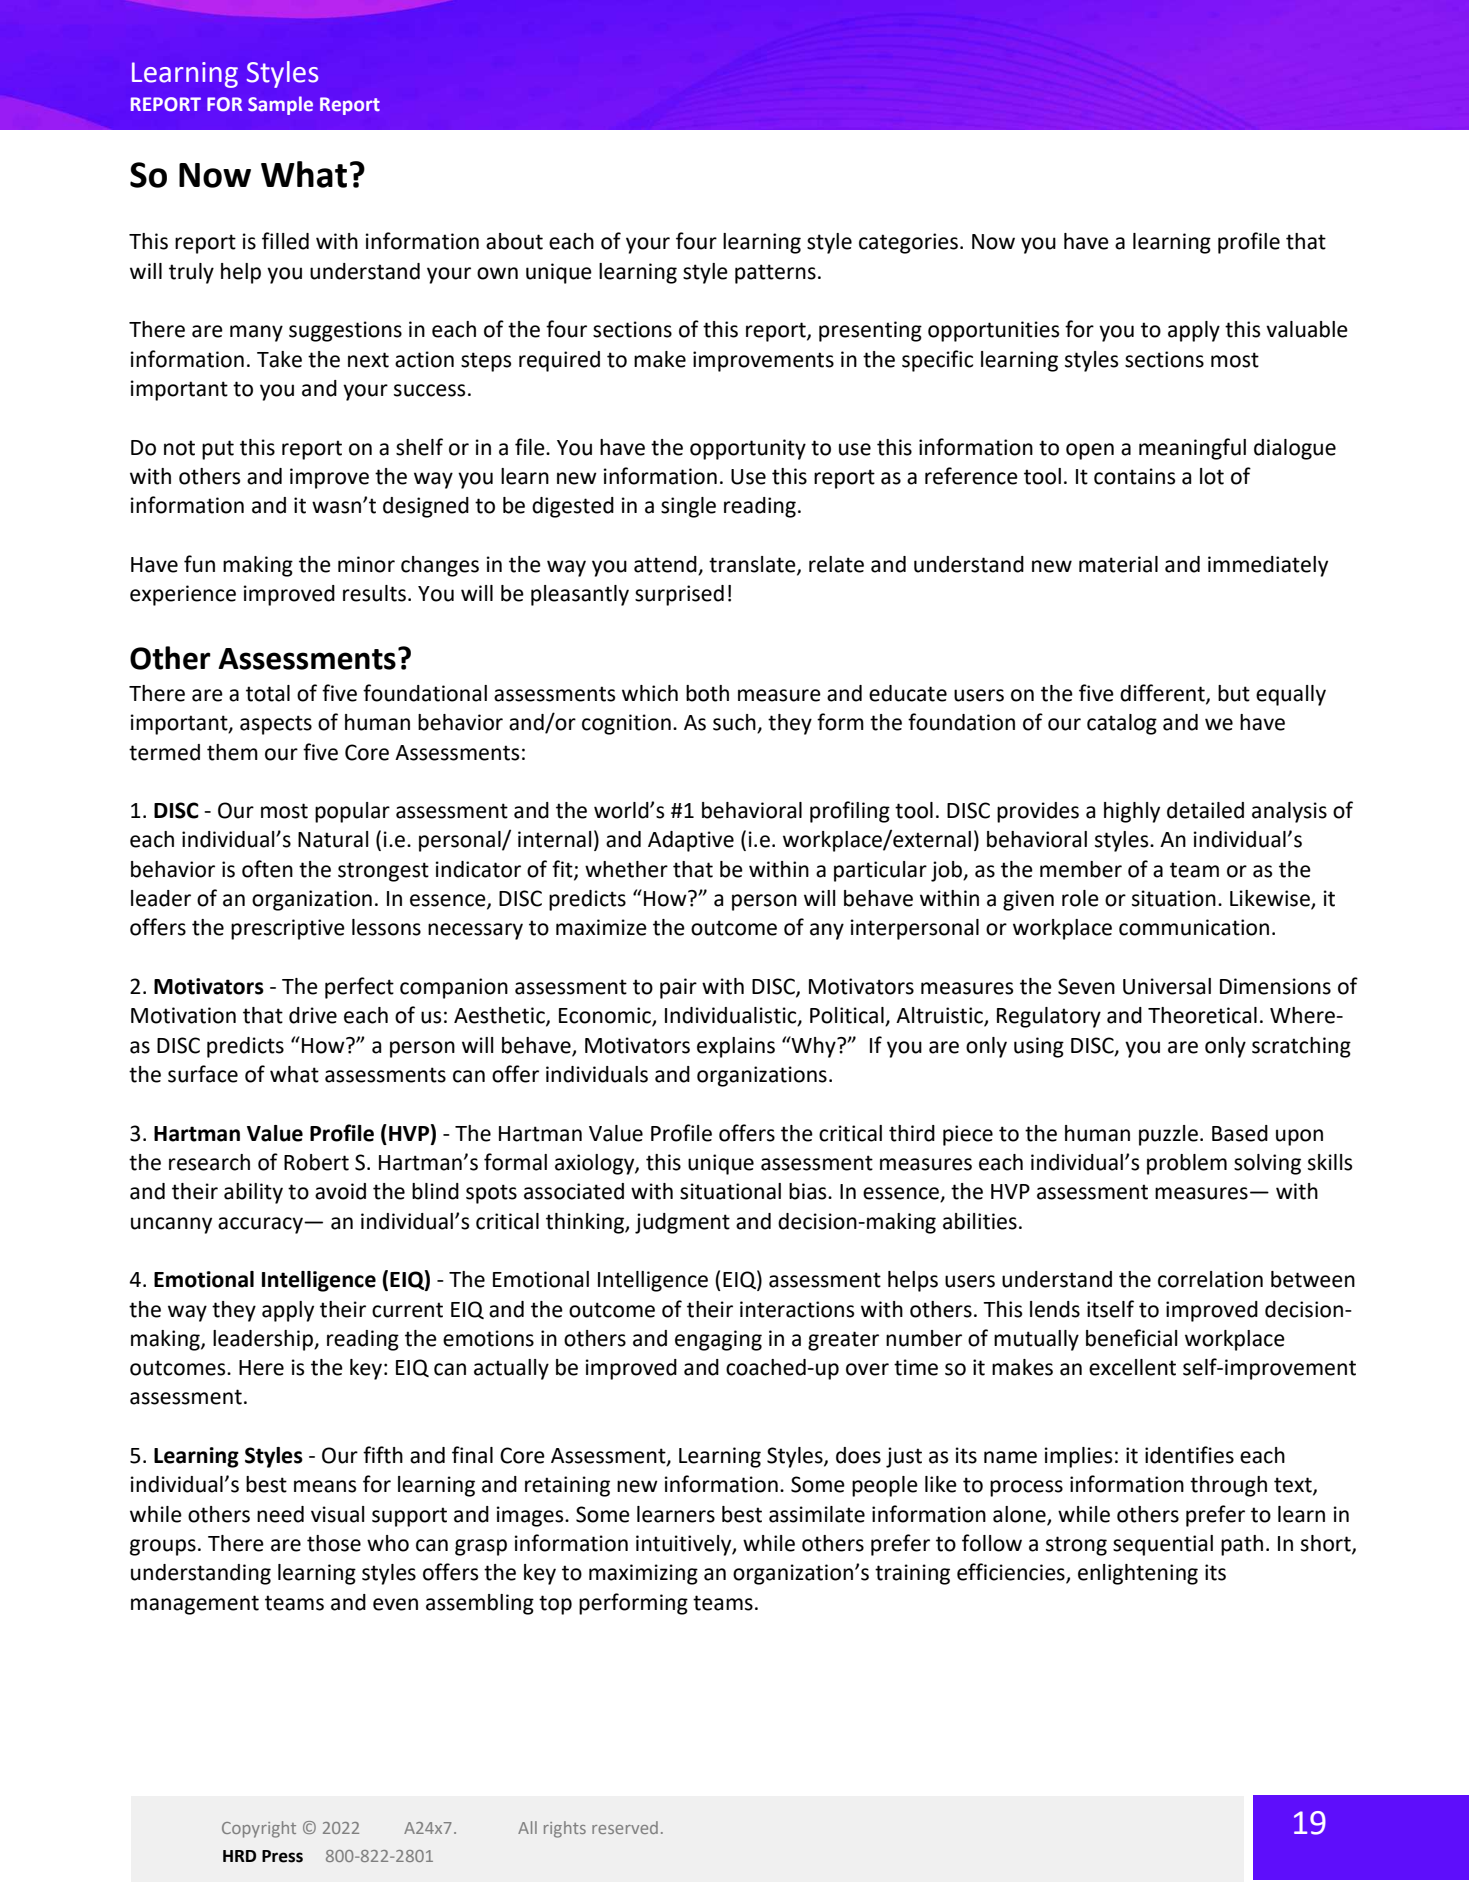 This screenshot has height=1902, width=1469. I want to click on Copyright, so click(259, 1829).
